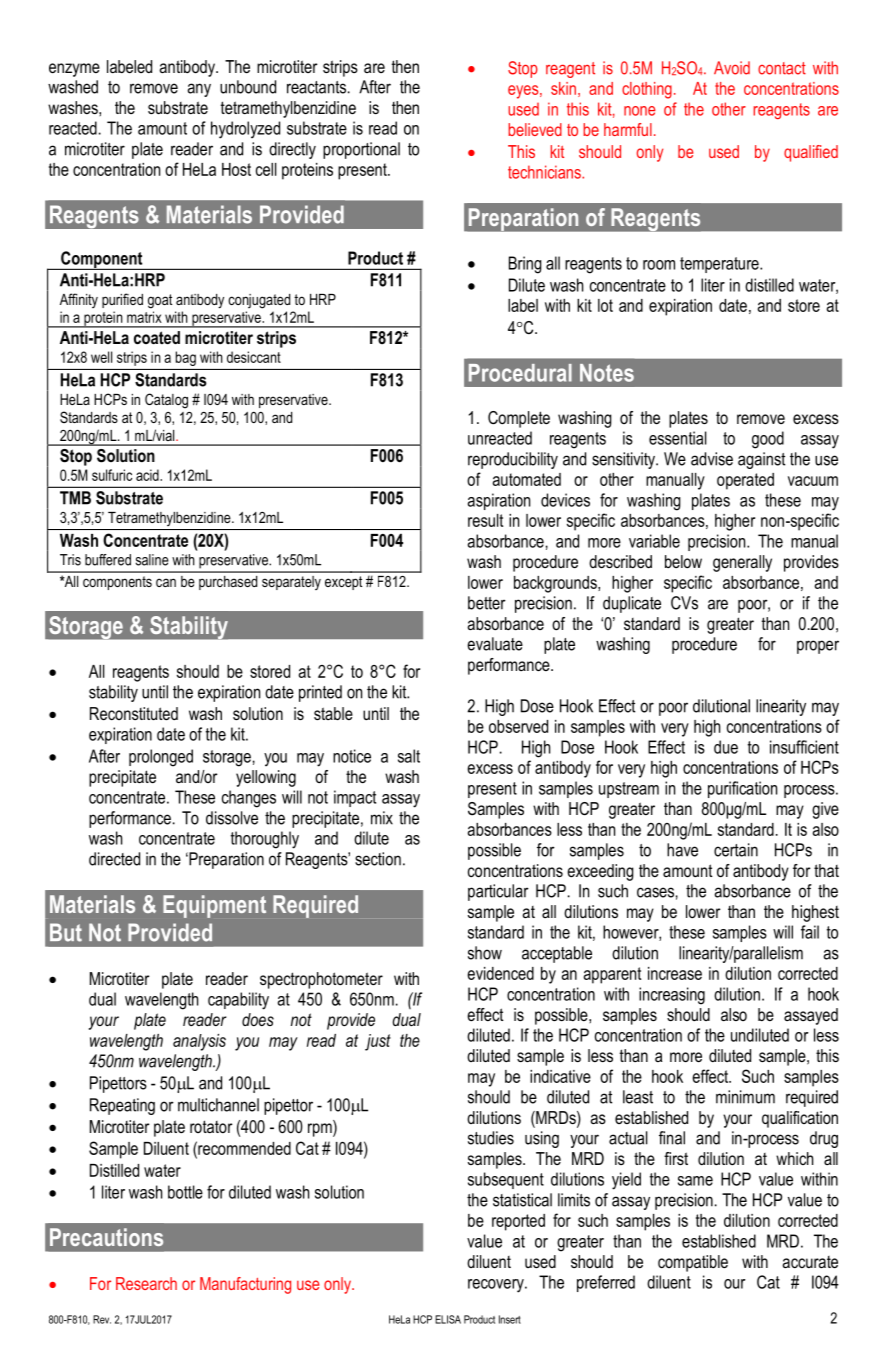 The image size is (887, 1372). I want to click on any, so click(199, 90).
